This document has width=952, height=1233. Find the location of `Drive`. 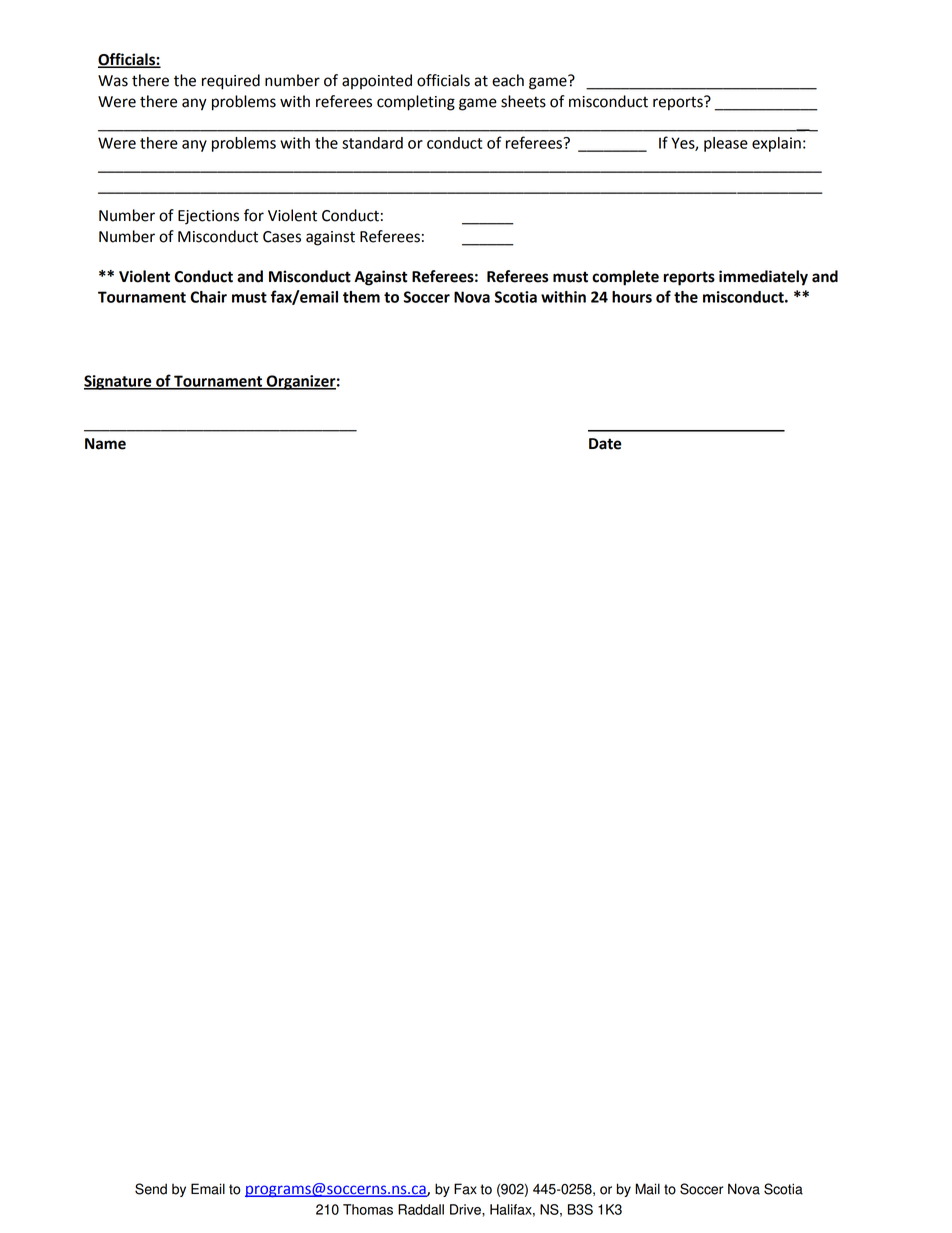

Drive is located at coordinates (466, 1209).
